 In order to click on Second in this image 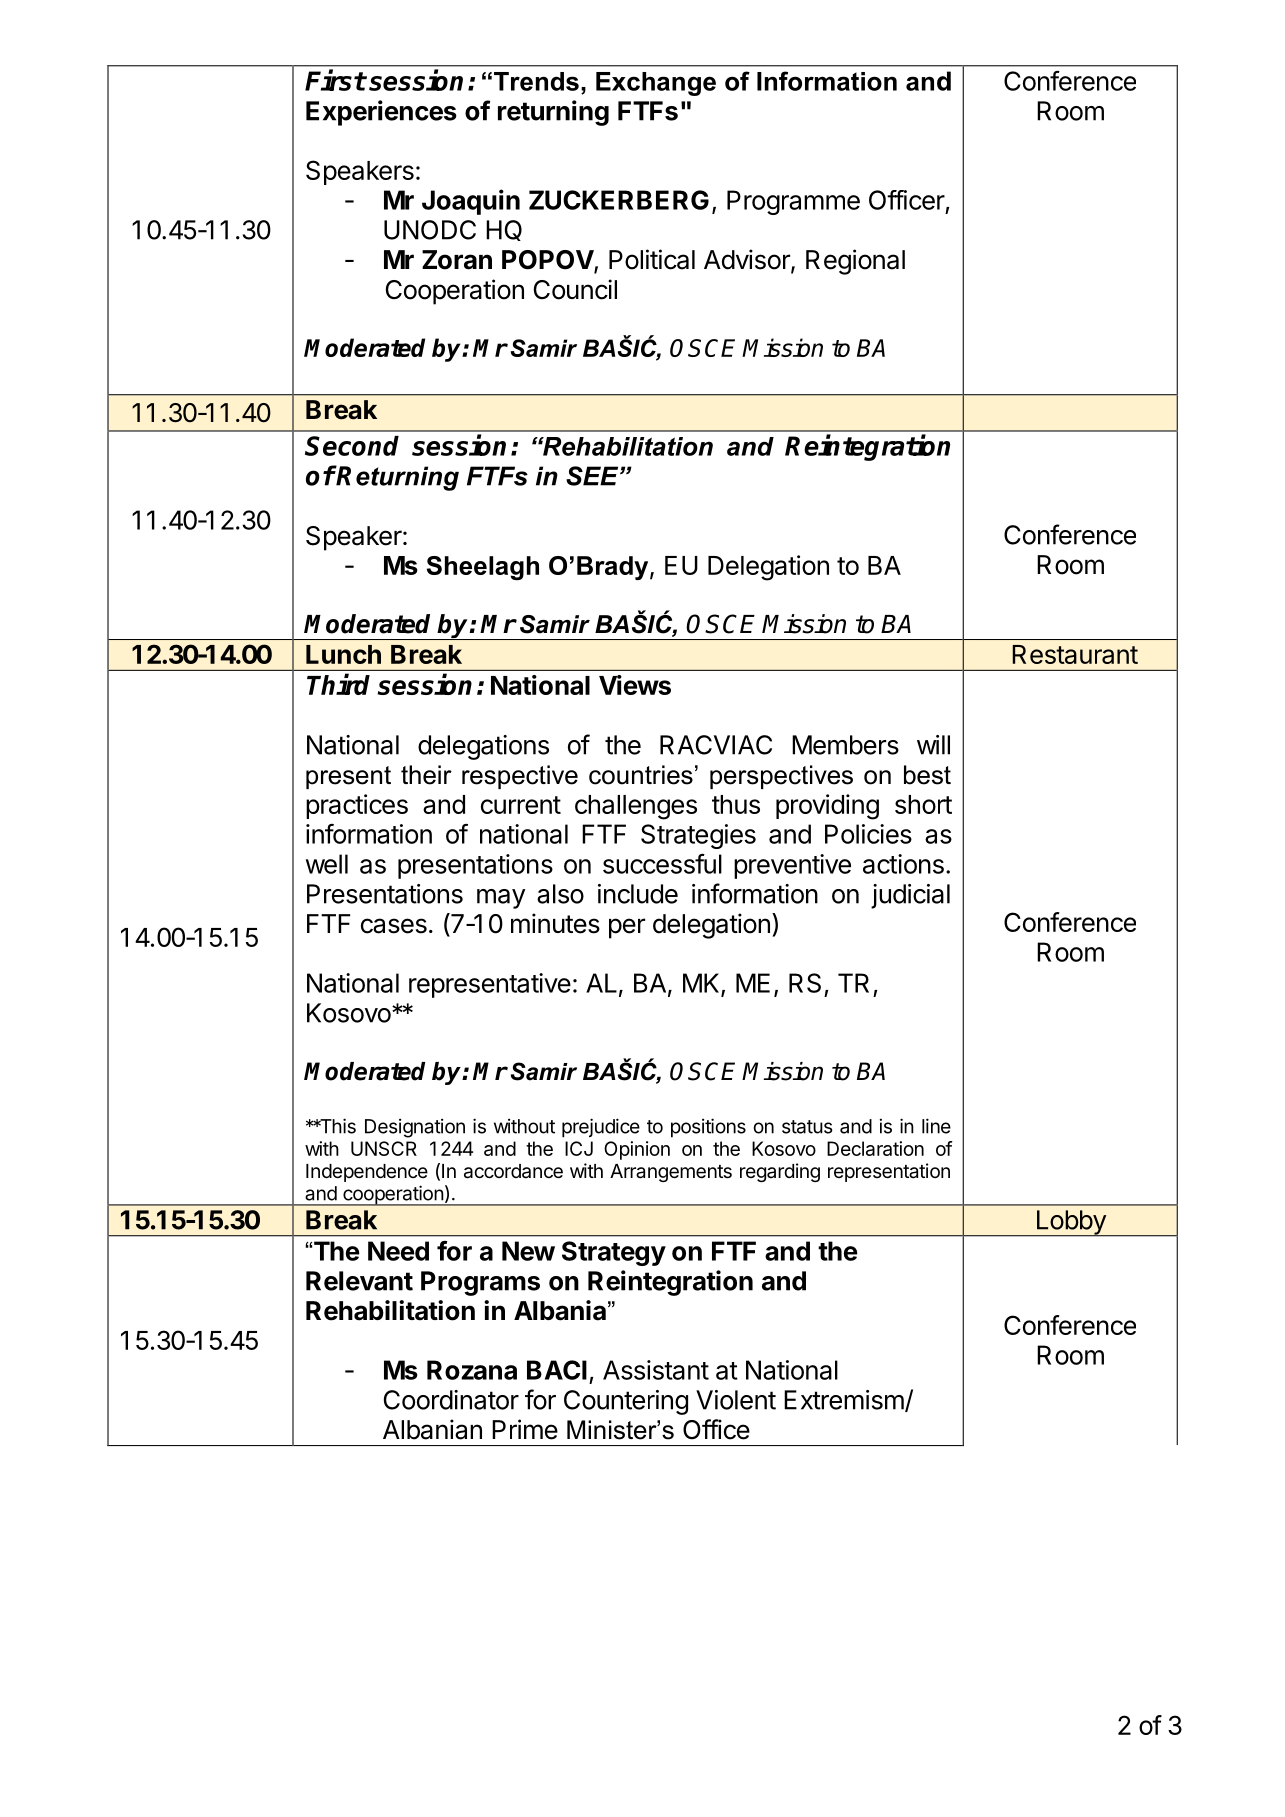, I will do `click(352, 446)`.
